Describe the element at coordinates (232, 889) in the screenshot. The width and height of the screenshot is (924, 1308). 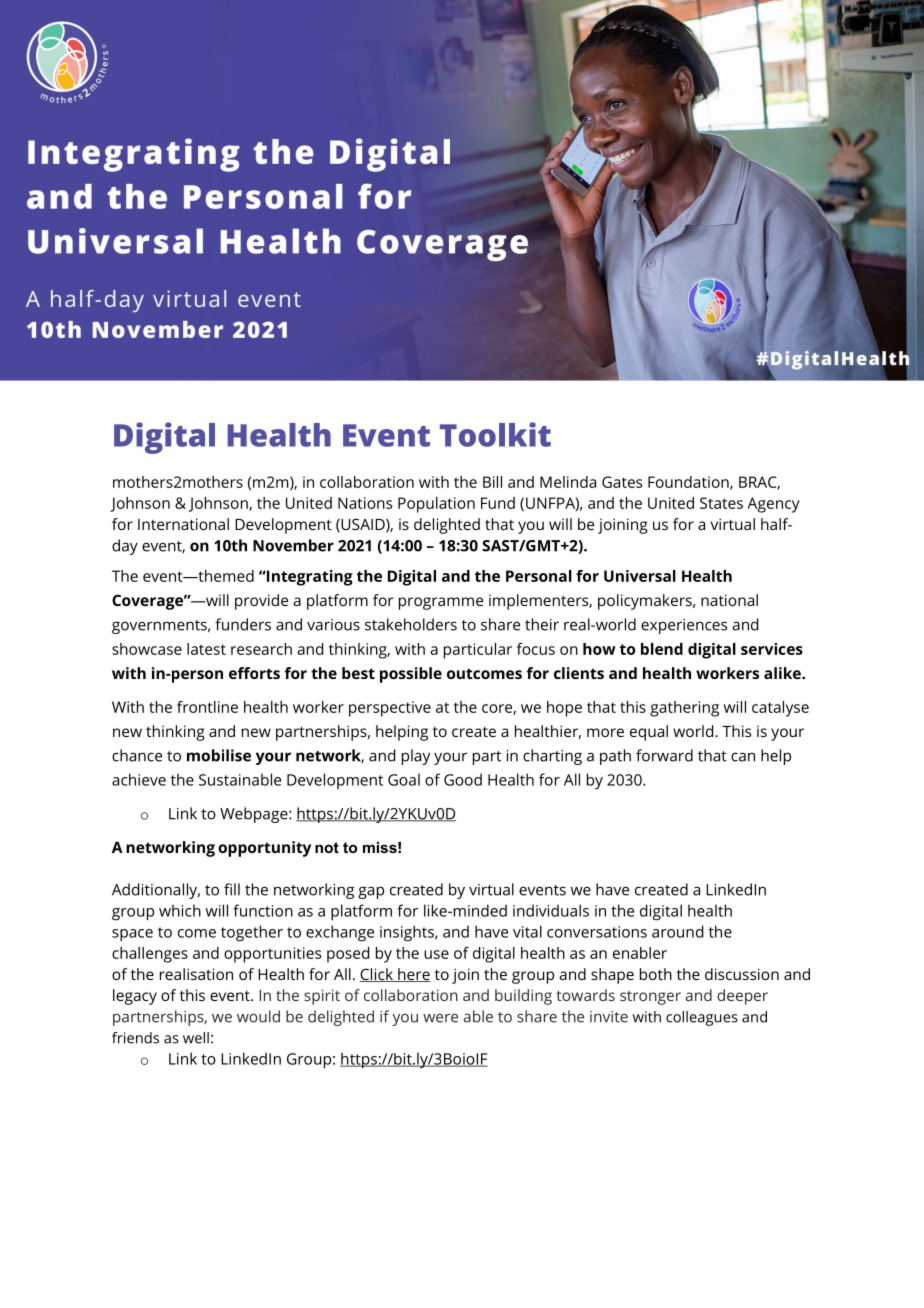
I see `fill` at that location.
